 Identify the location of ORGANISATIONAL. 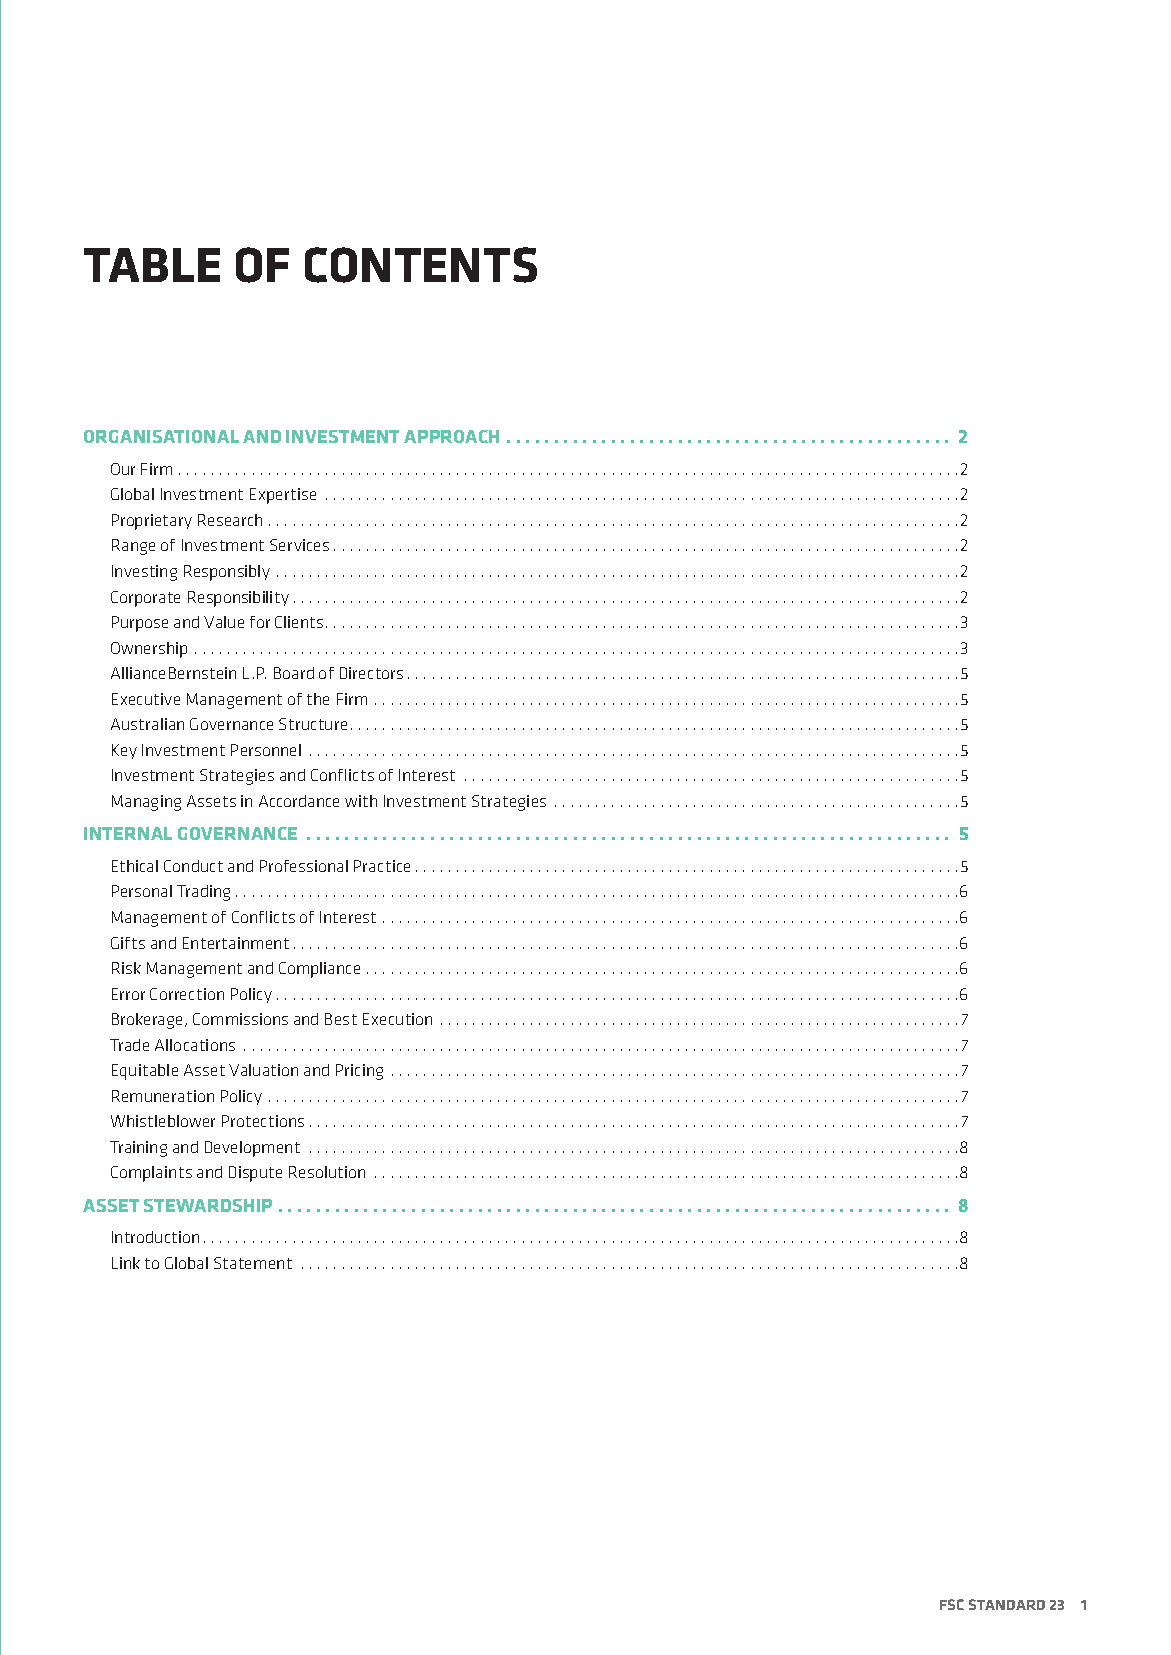
(161, 436).
